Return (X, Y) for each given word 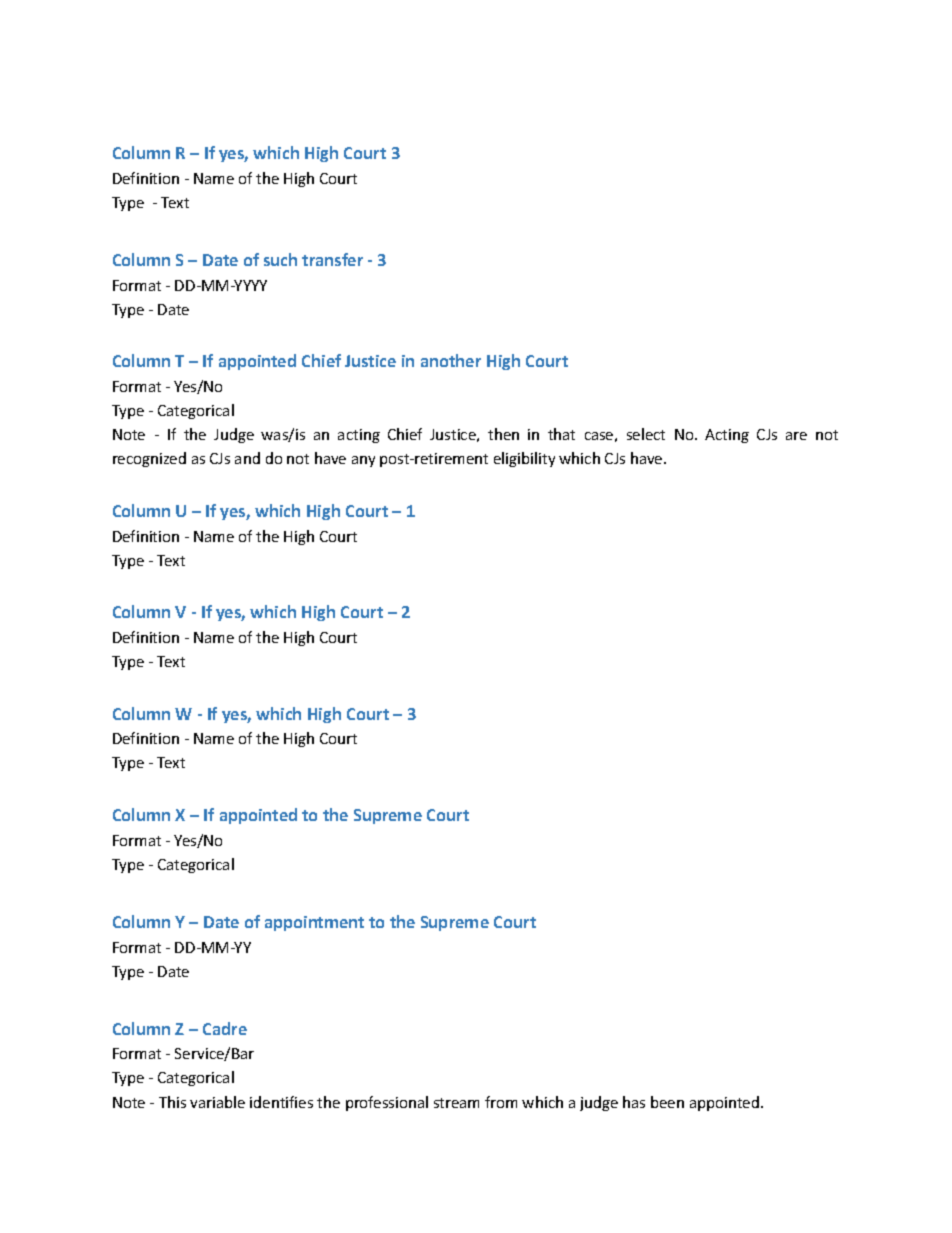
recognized (149, 459)
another (451, 360)
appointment (314, 923)
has (634, 1102)
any (363, 461)
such (280, 259)
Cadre (225, 1028)
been (667, 1102)
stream (456, 1103)
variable (217, 1102)
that (561, 434)
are (796, 436)
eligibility (524, 459)
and (247, 458)
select (646, 434)
